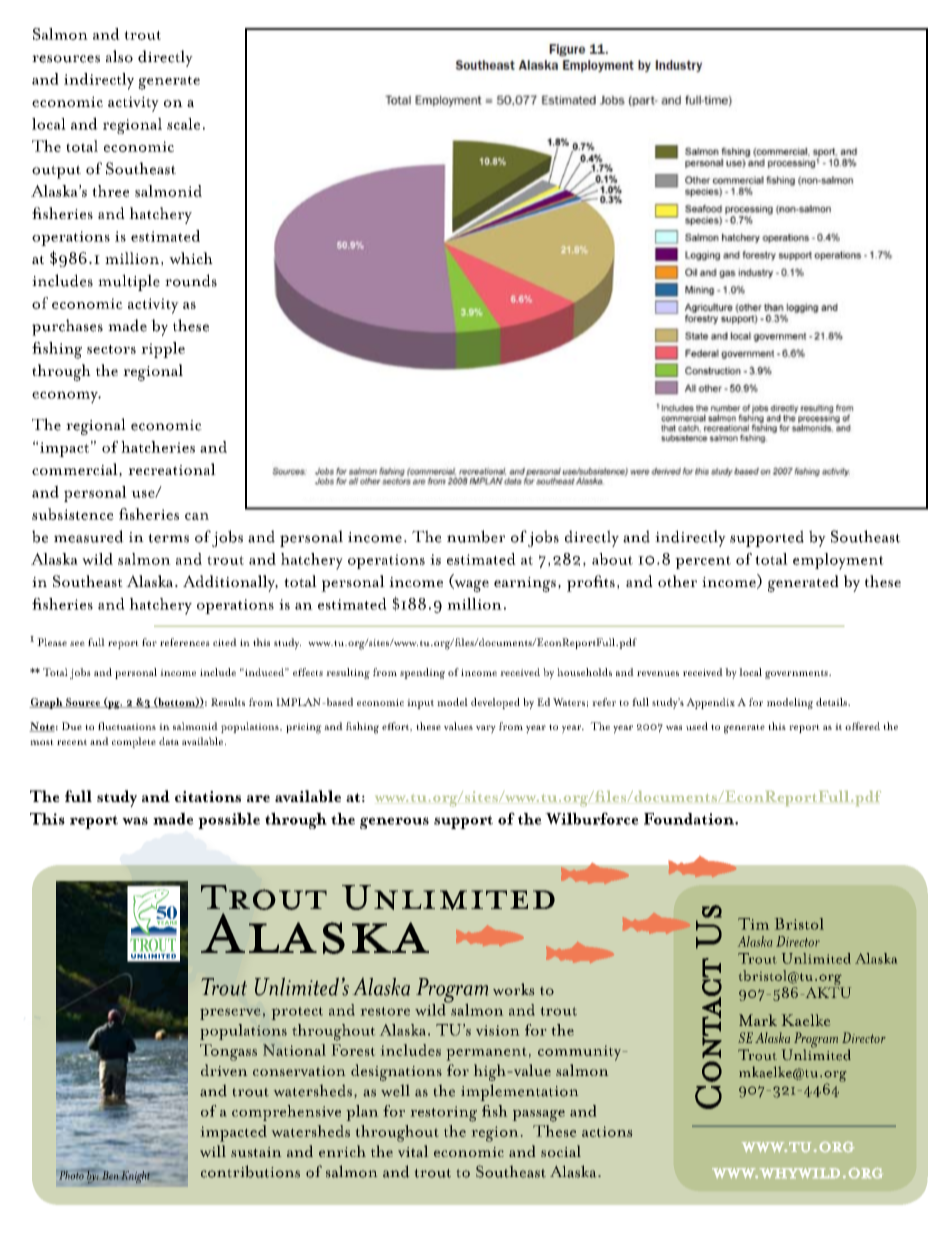 The image size is (952, 1233). Describe the element at coordinates (163, 350) in the screenshot. I see `ripple` at that location.
